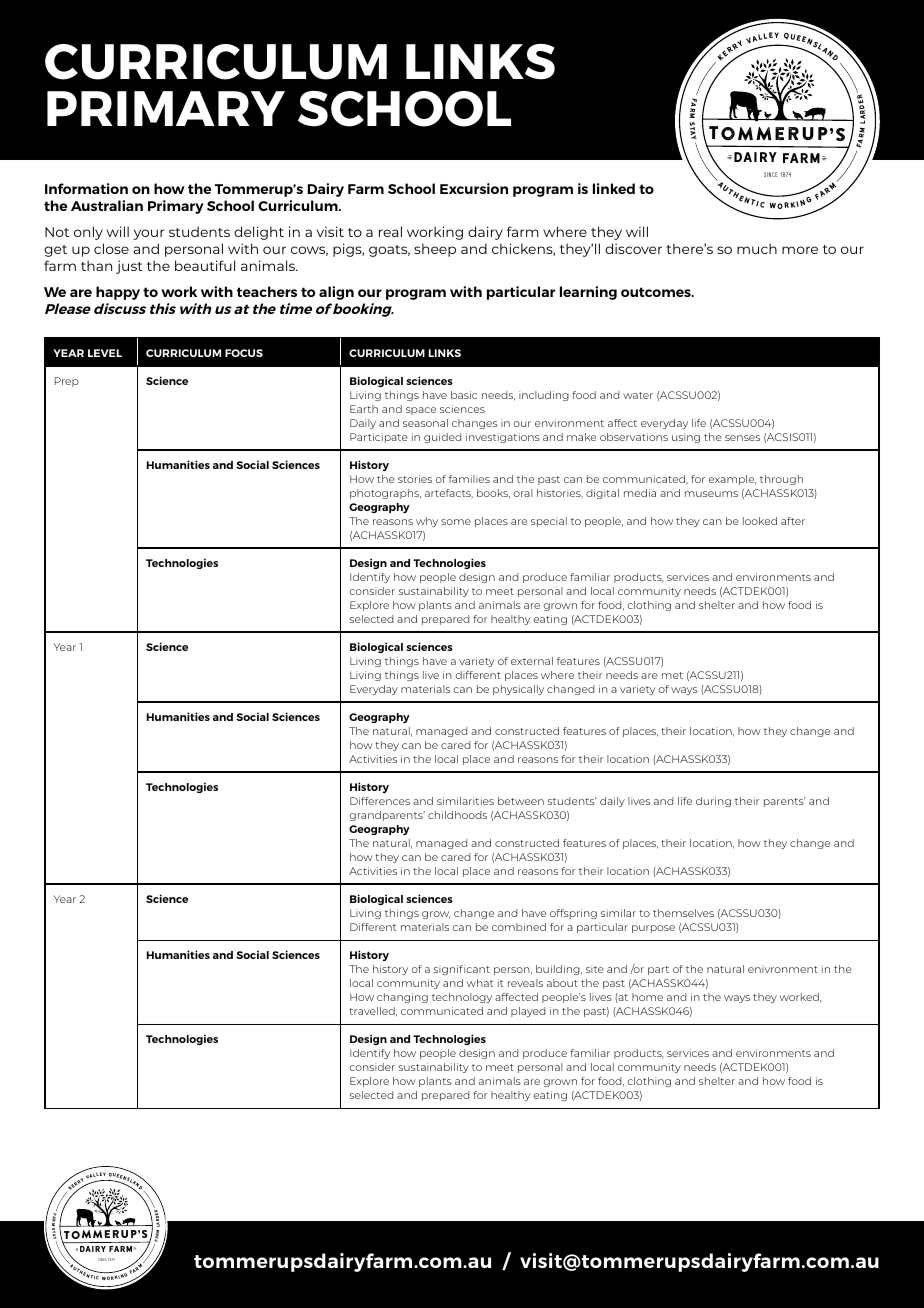  What do you see at coordinates (148, 234) in the screenshot?
I see `your` at bounding box center [148, 234].
